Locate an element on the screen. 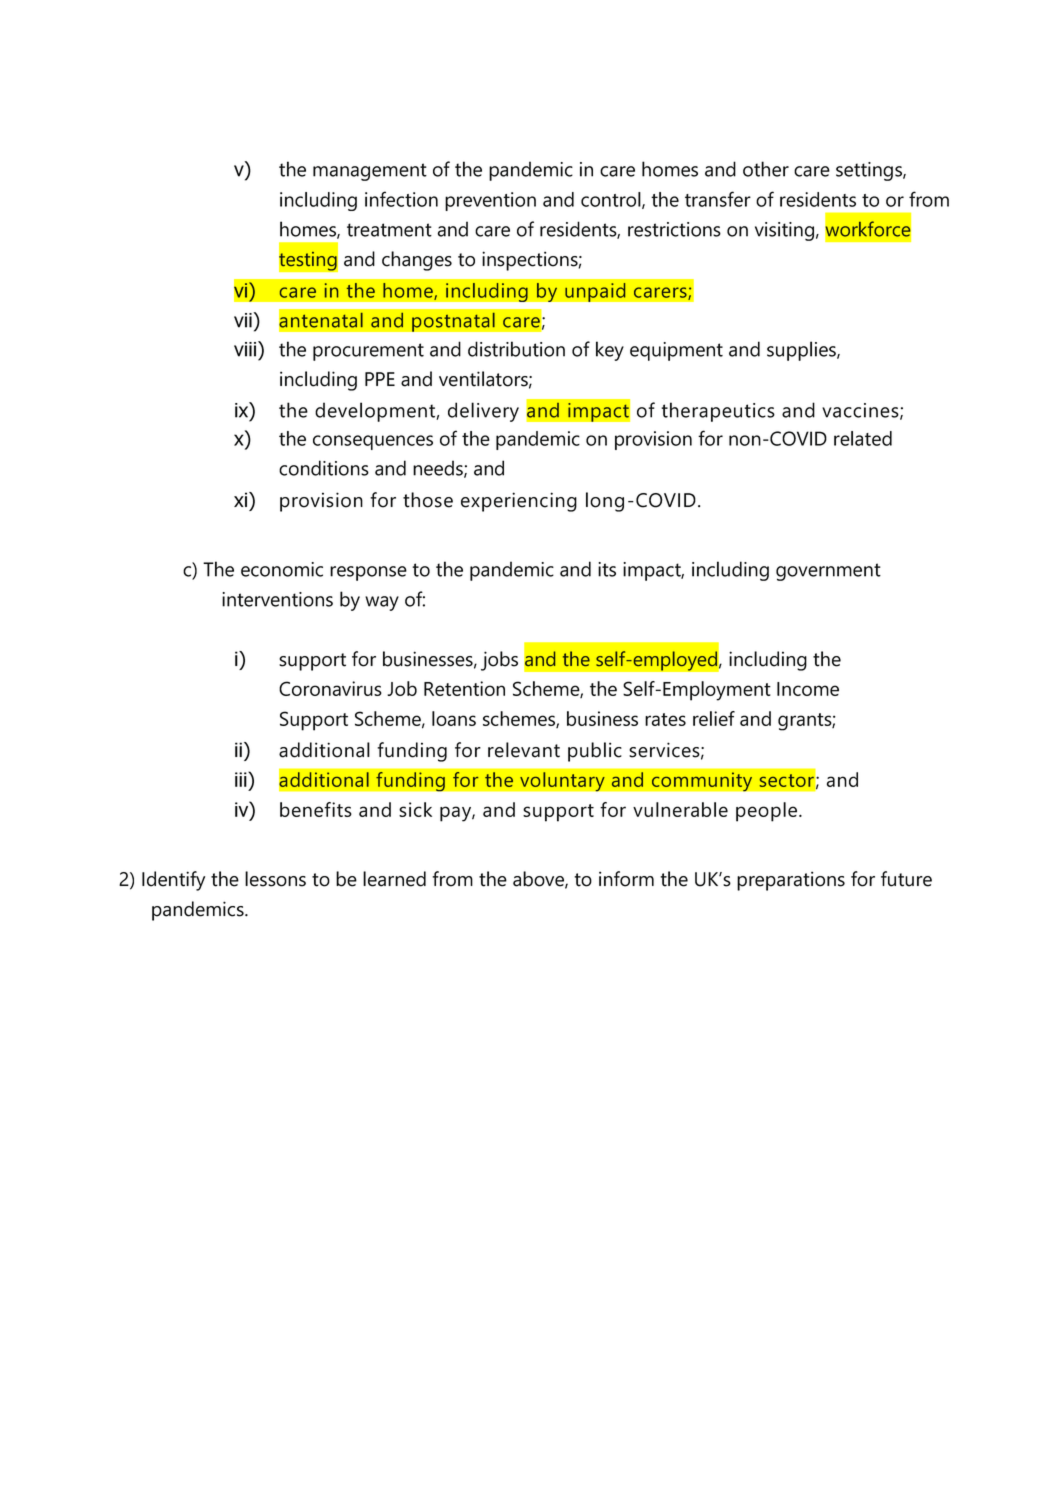  lessons is located at coordinates (275, 879).
